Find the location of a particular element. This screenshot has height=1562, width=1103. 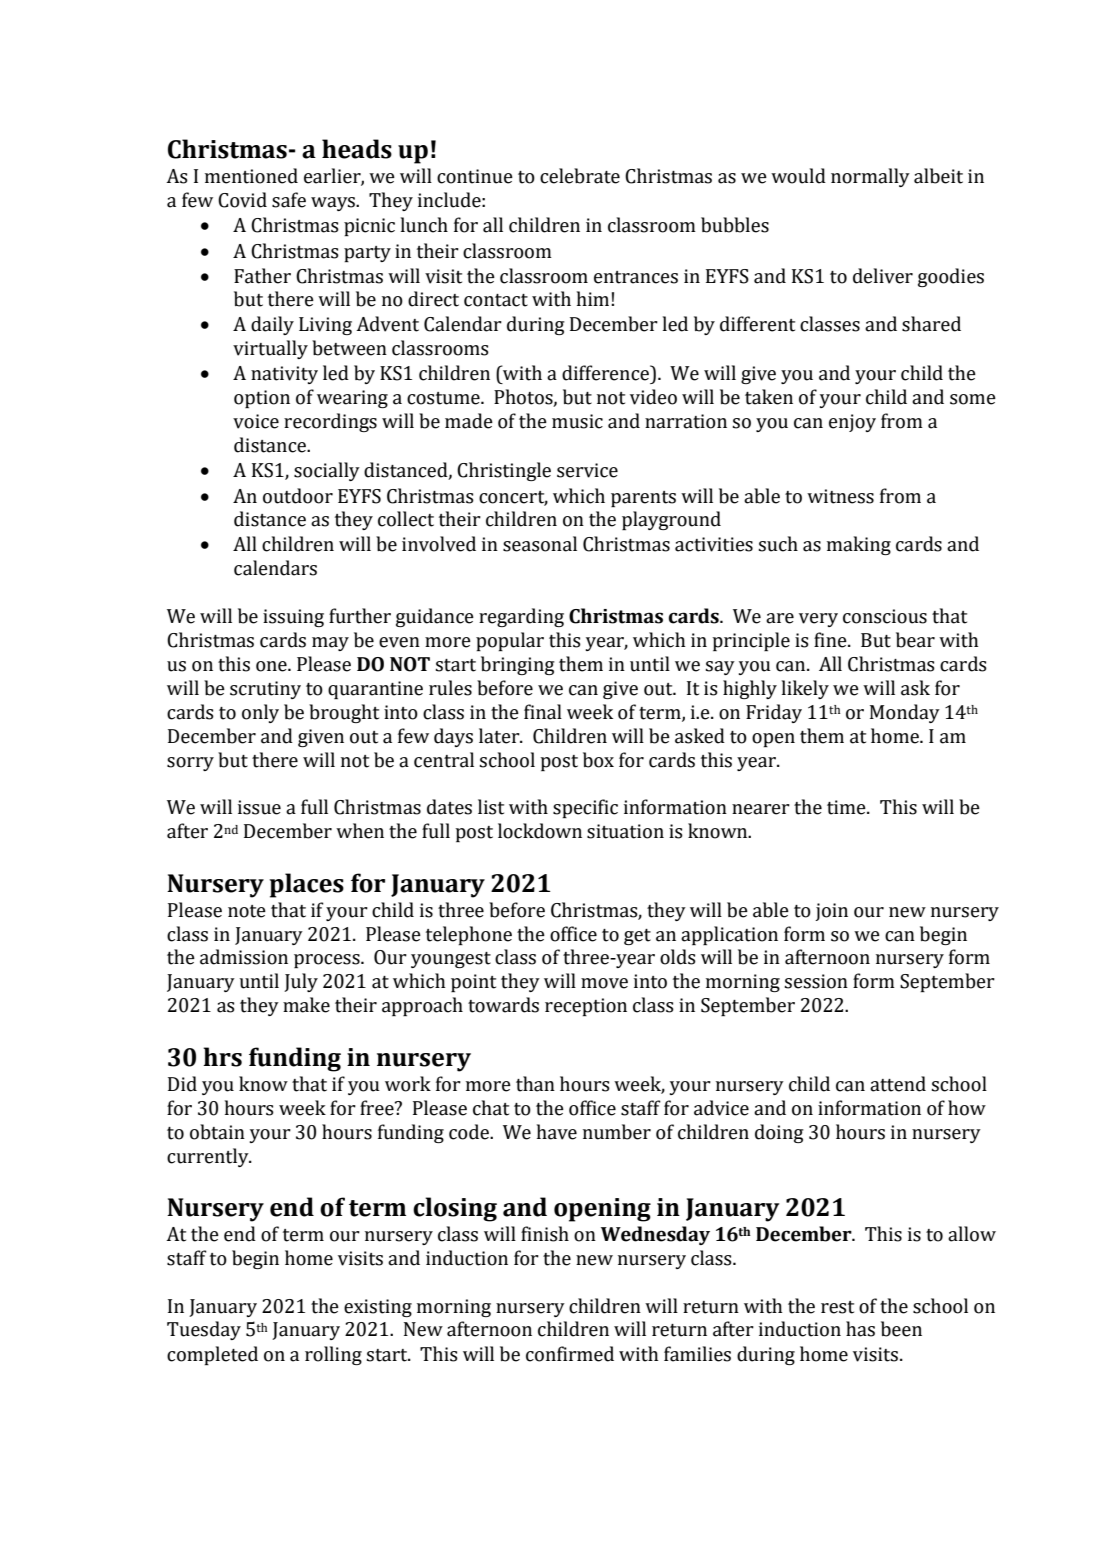

issuing is located at coordinates (293, 618).
